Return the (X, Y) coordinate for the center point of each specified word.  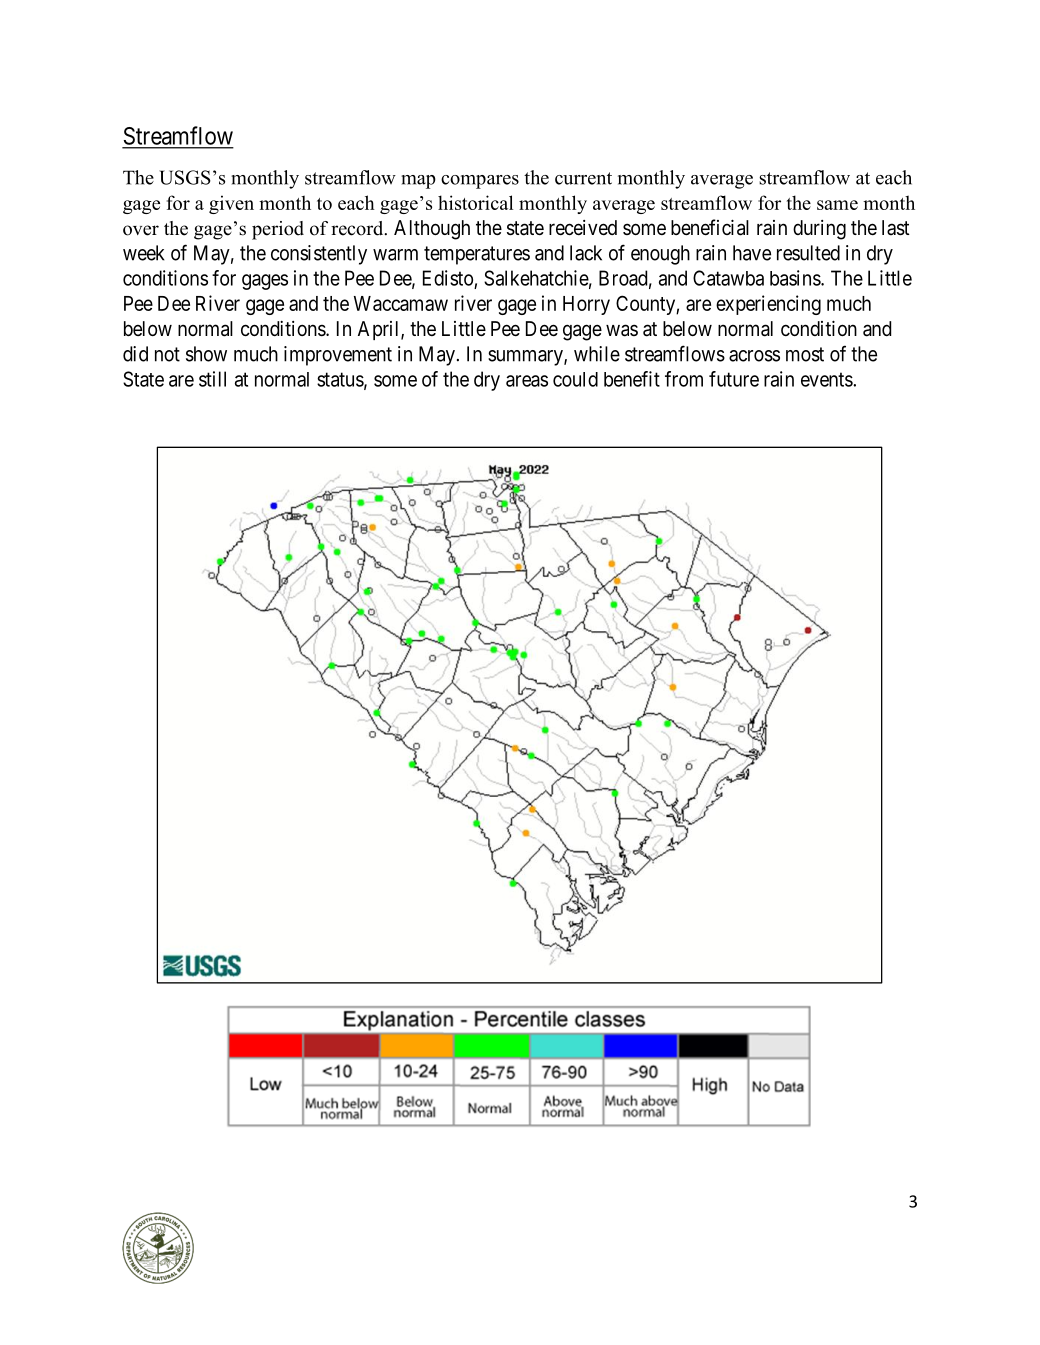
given (231, 204)
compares (480, 182)
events (827, 379)
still (212, 379)
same (837, 205)
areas (527, 381)
